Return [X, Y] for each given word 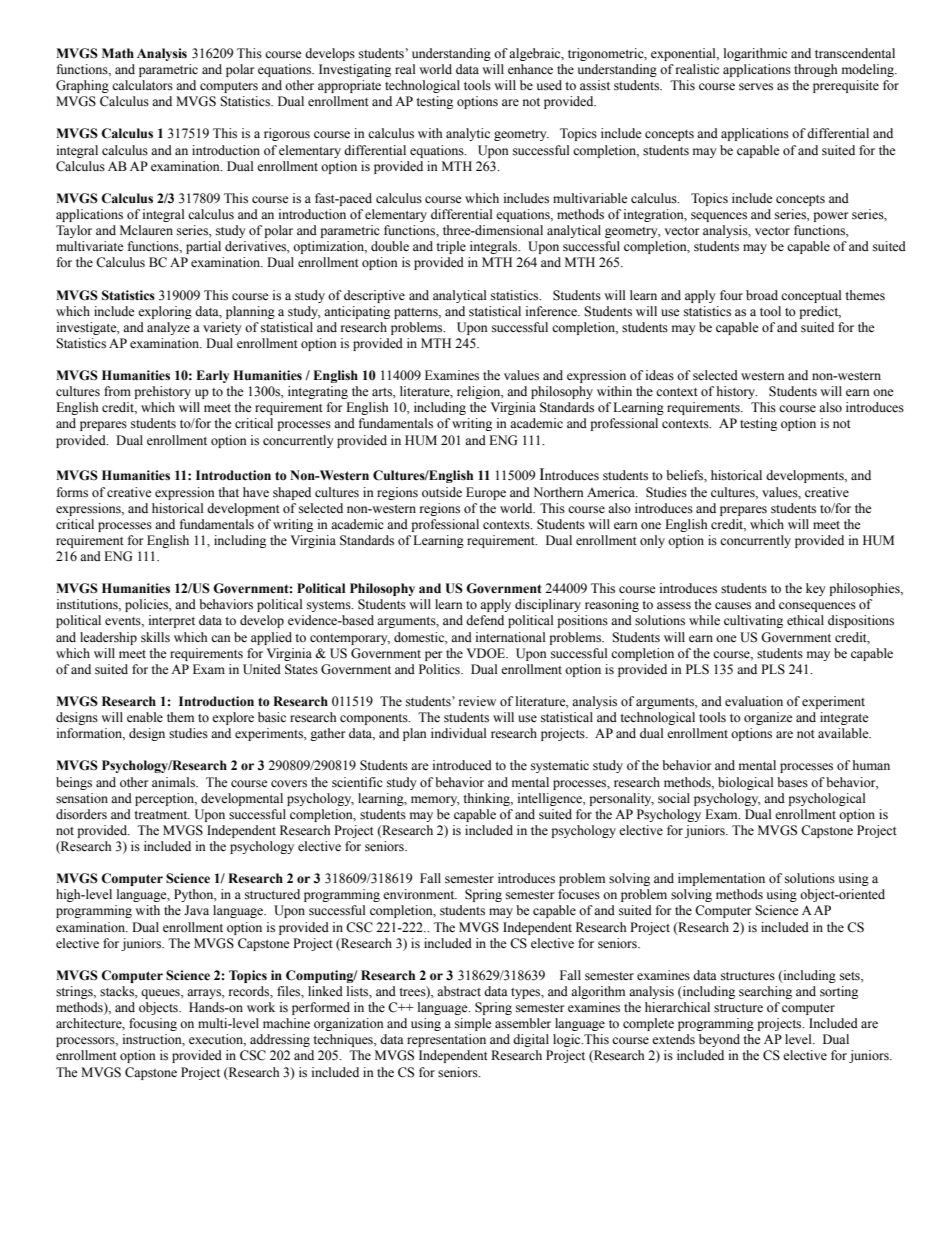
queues [161, 994]
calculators [142, 85]
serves [756, 87]
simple [473, 1024]
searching [765, 992]
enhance [530, 69]
